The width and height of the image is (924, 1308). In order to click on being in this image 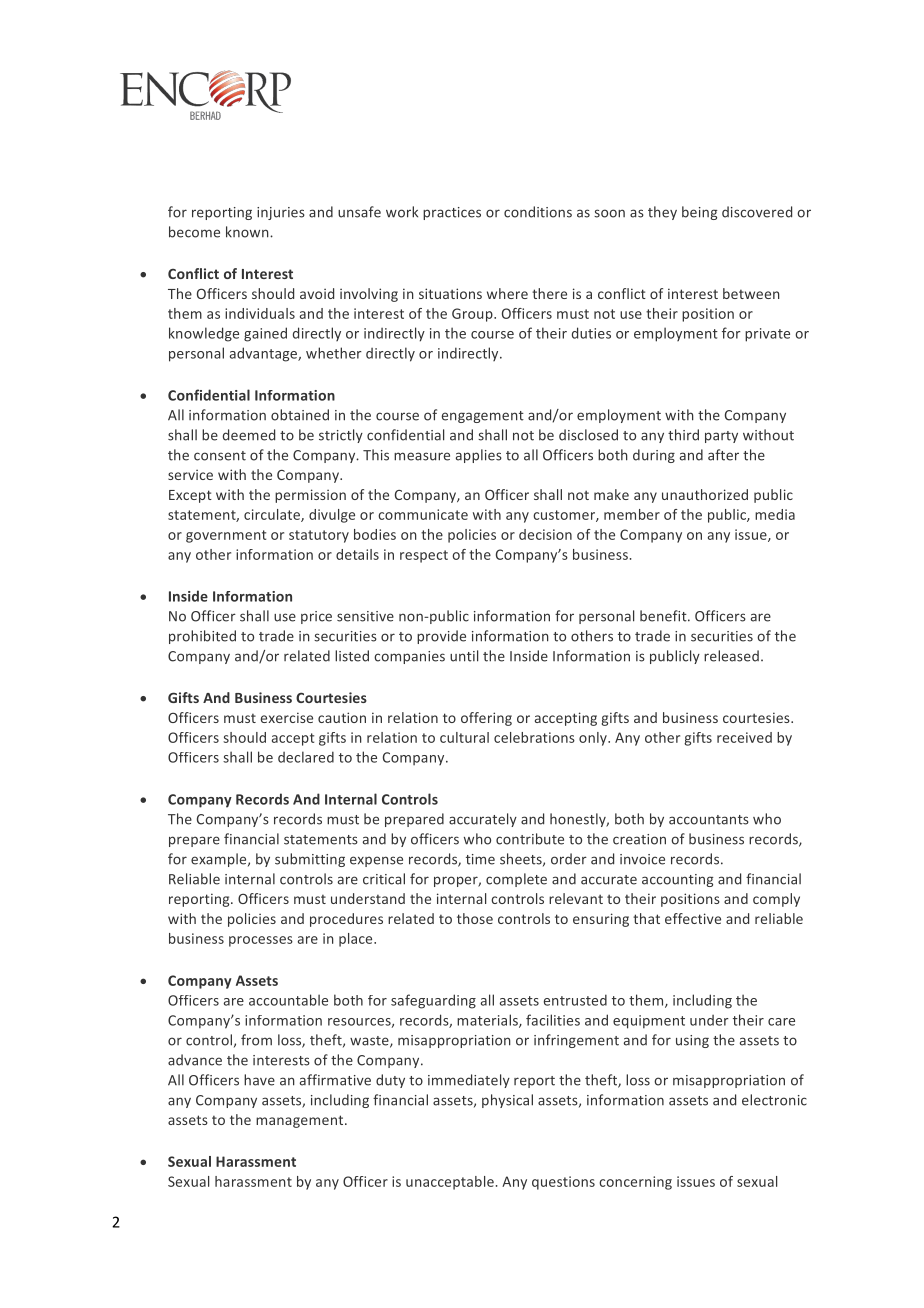, I will do `click(699, 213)`.
